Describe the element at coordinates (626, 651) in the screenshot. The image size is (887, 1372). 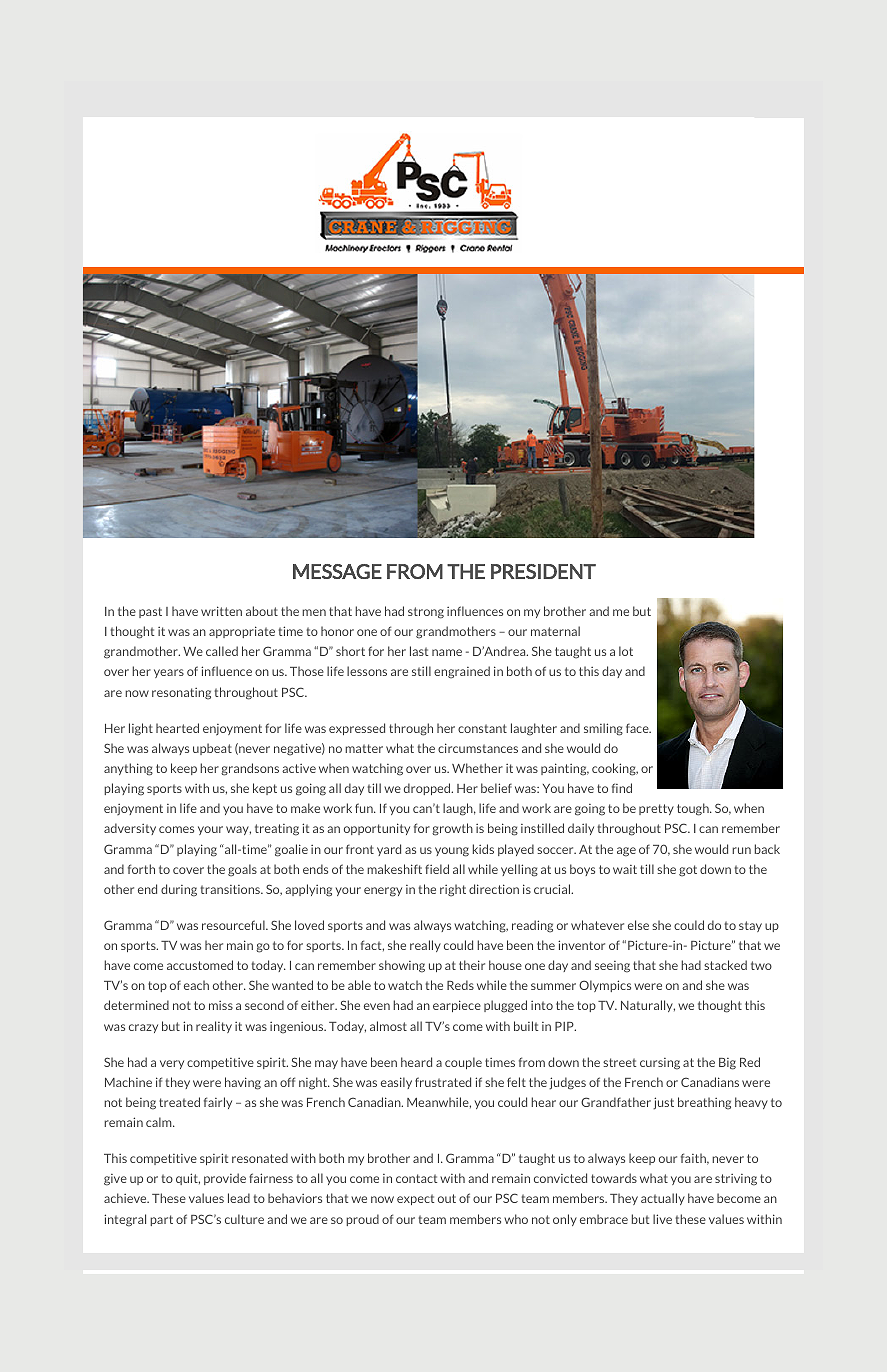
I see `lot` at that location.
